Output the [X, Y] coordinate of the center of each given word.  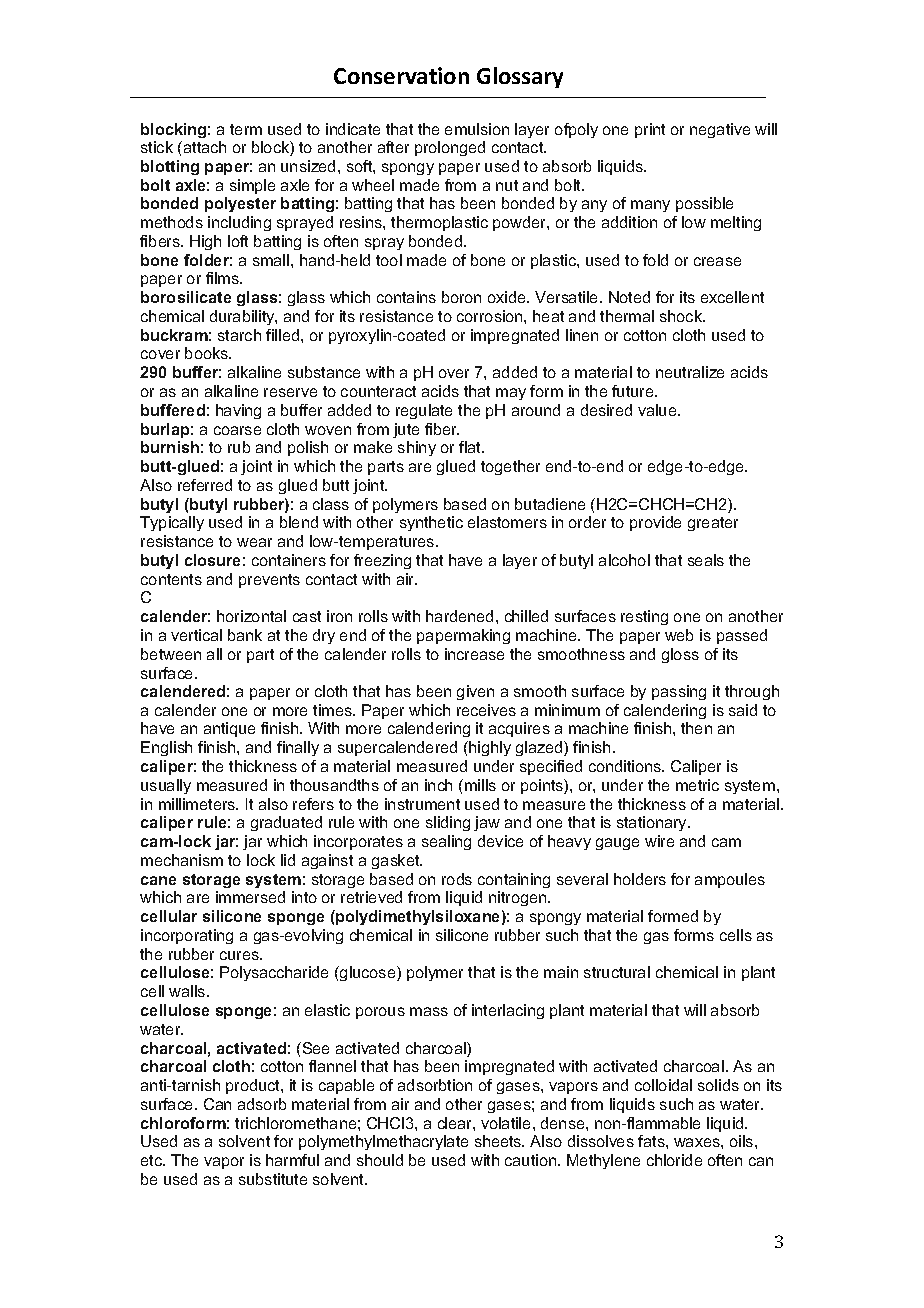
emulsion [477, 129]
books [208, 353]
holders [640, 879]
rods [457, 879]
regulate [424, 411]
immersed [250, 897]
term [246, 129]
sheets [499, 1141]
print [650, 130]
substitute [273, 1179]
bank [245, 635]
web [679, 635]
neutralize [690, 372]
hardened [459, 616]
